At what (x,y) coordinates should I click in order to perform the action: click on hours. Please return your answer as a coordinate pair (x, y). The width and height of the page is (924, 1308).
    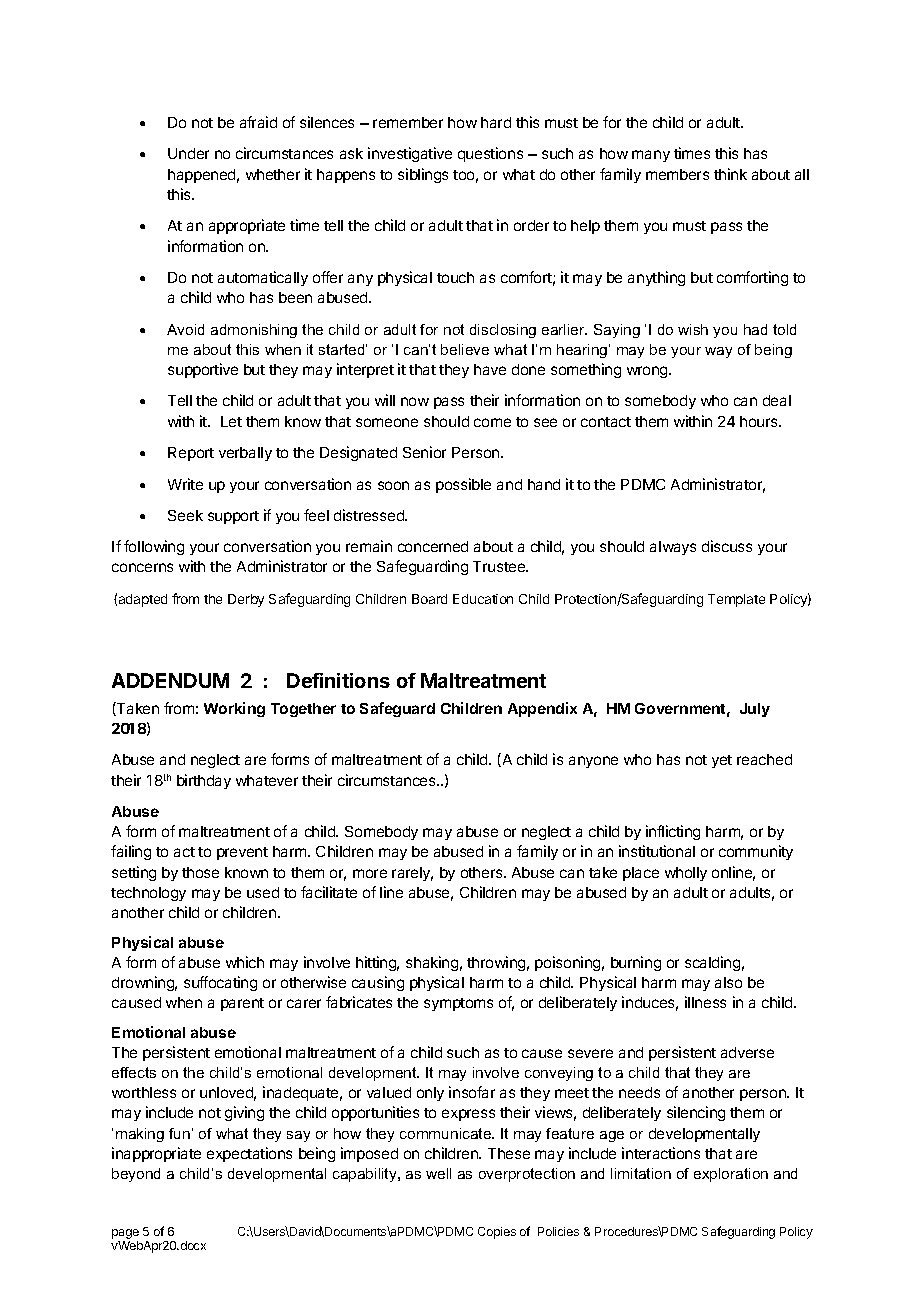
    Looking at the image, I should click on (760, 421).
